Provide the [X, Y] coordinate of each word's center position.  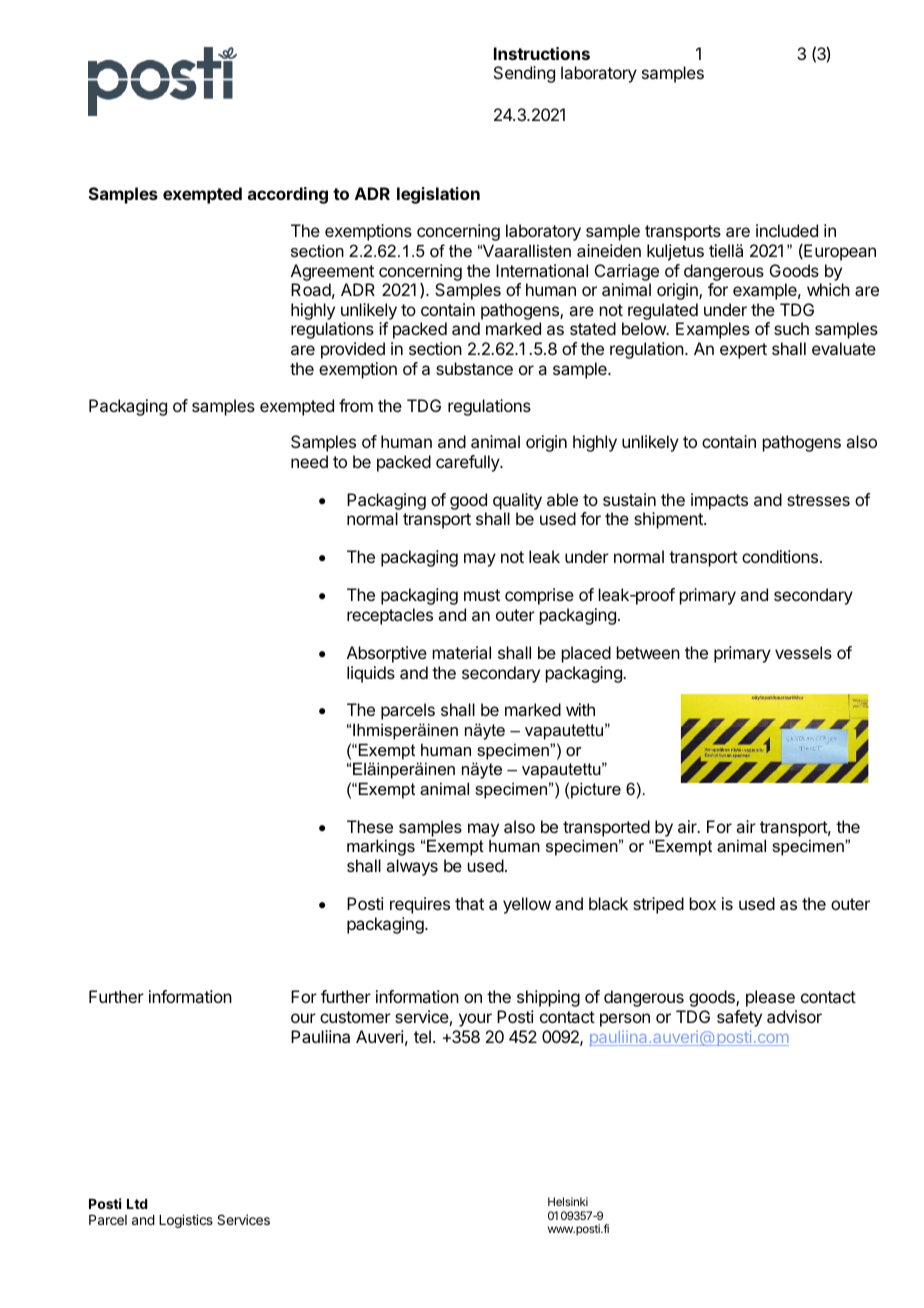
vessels [803, 652]
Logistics [186, 1221]
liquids [371, 674]
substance [474, 368]
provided [353, 350]
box [703, 903]
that [469, 903]
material [462, 652]
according [288, 195]
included [787, 230]
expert [743, 351]
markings [381, 847]
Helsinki [568, 1201]
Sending [524, 74]
